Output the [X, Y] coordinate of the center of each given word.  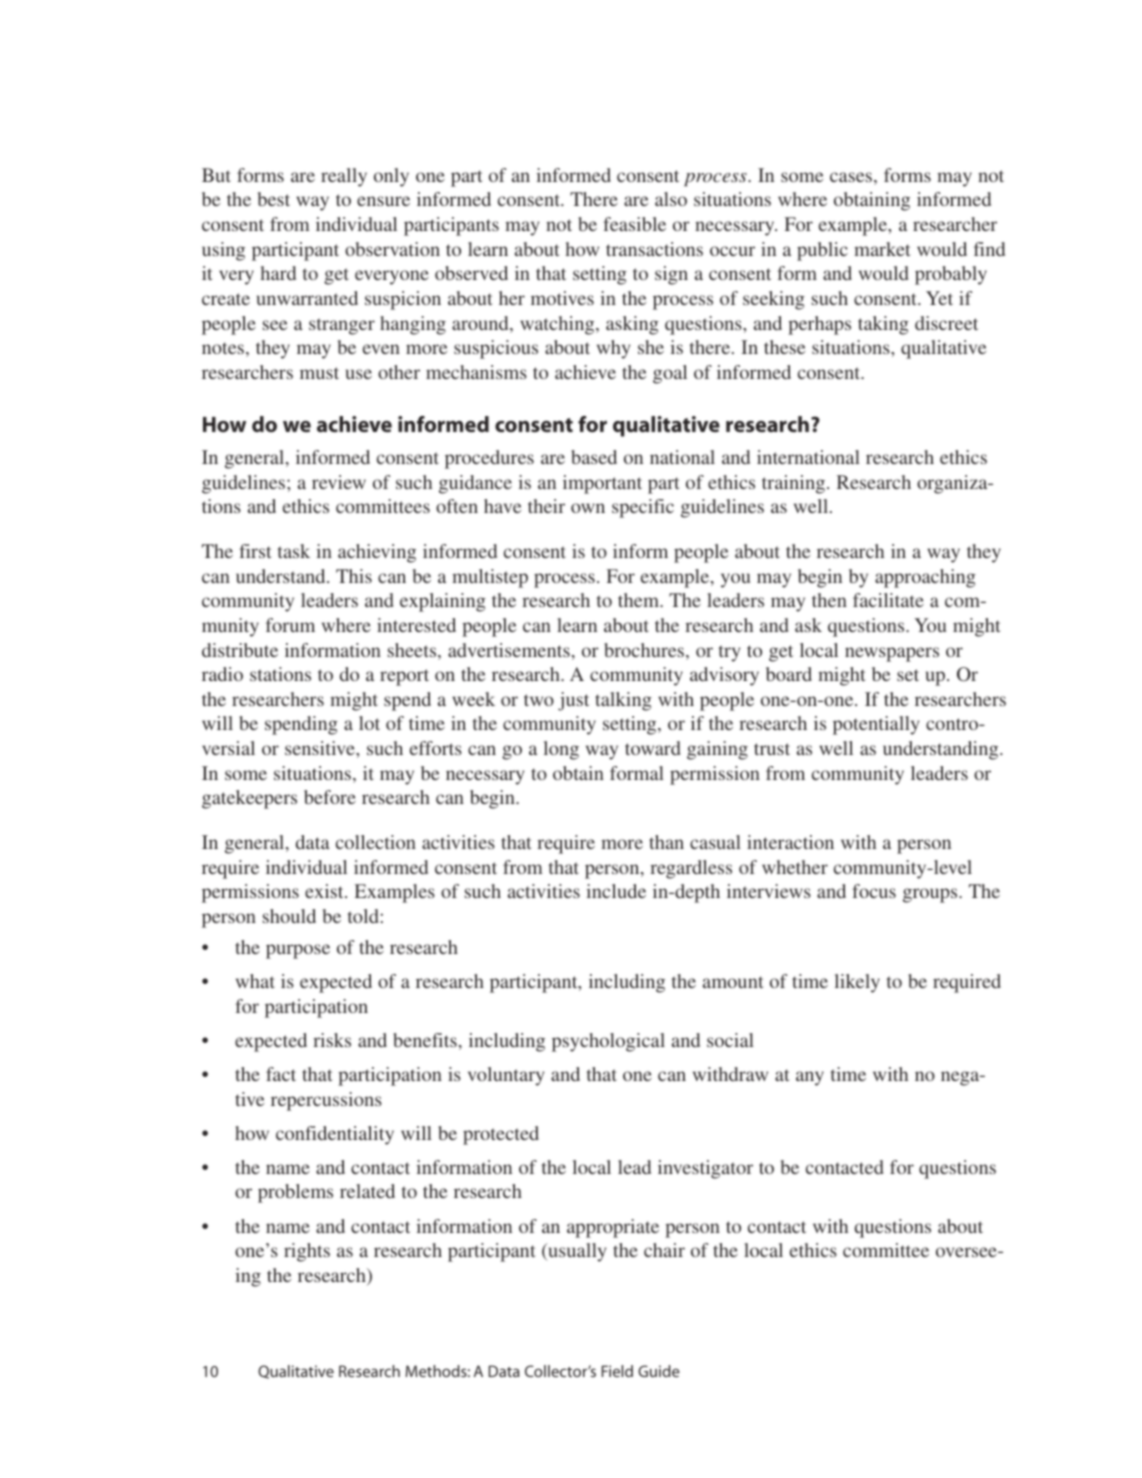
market [882, 249]
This [354, 576]
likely [857, 983]
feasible [634, 224]
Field [617, 1371]
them [639, 600]
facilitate [888, 600]
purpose [298, 951]
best [274, 199]
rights [307, 1252]
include [616, 891]
